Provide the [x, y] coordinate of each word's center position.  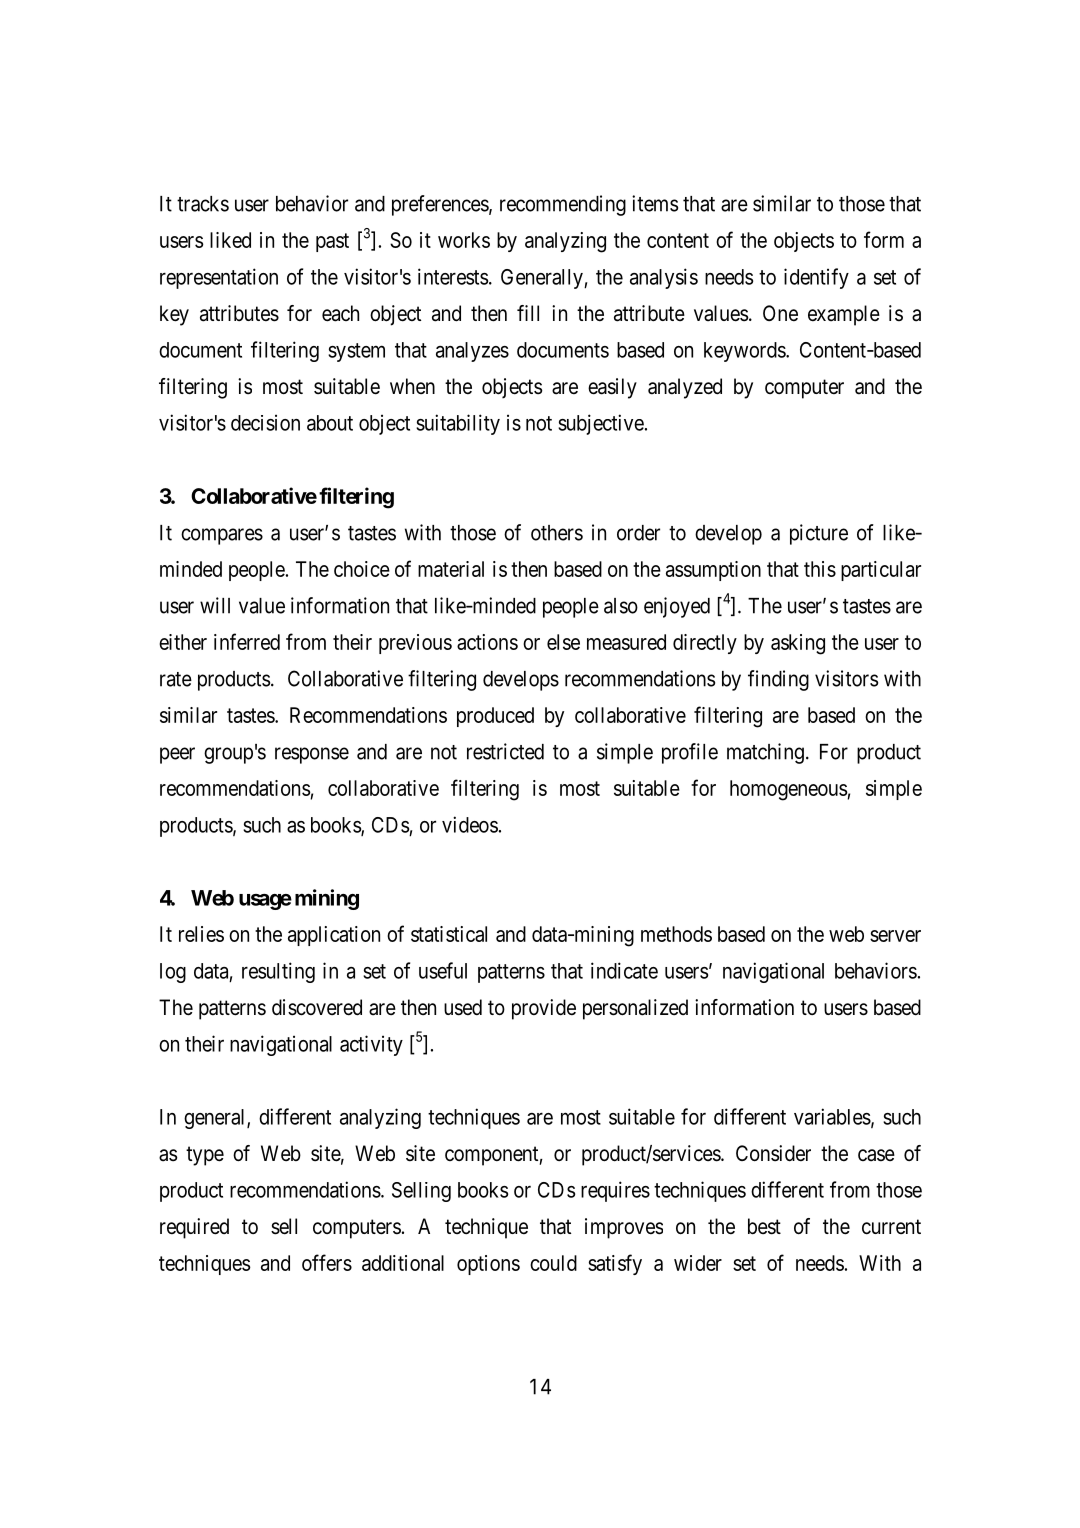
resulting [278, 972]
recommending [563, 205]
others [557, 533]
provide [544, 1009]
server [895, 936]
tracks [203, 204]
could [553, 1263]
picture [819, 534]
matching [765, 753]
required [194, 1228]
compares [222, 536]
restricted [505, 751]
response [312, 755]
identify [816, 278]
